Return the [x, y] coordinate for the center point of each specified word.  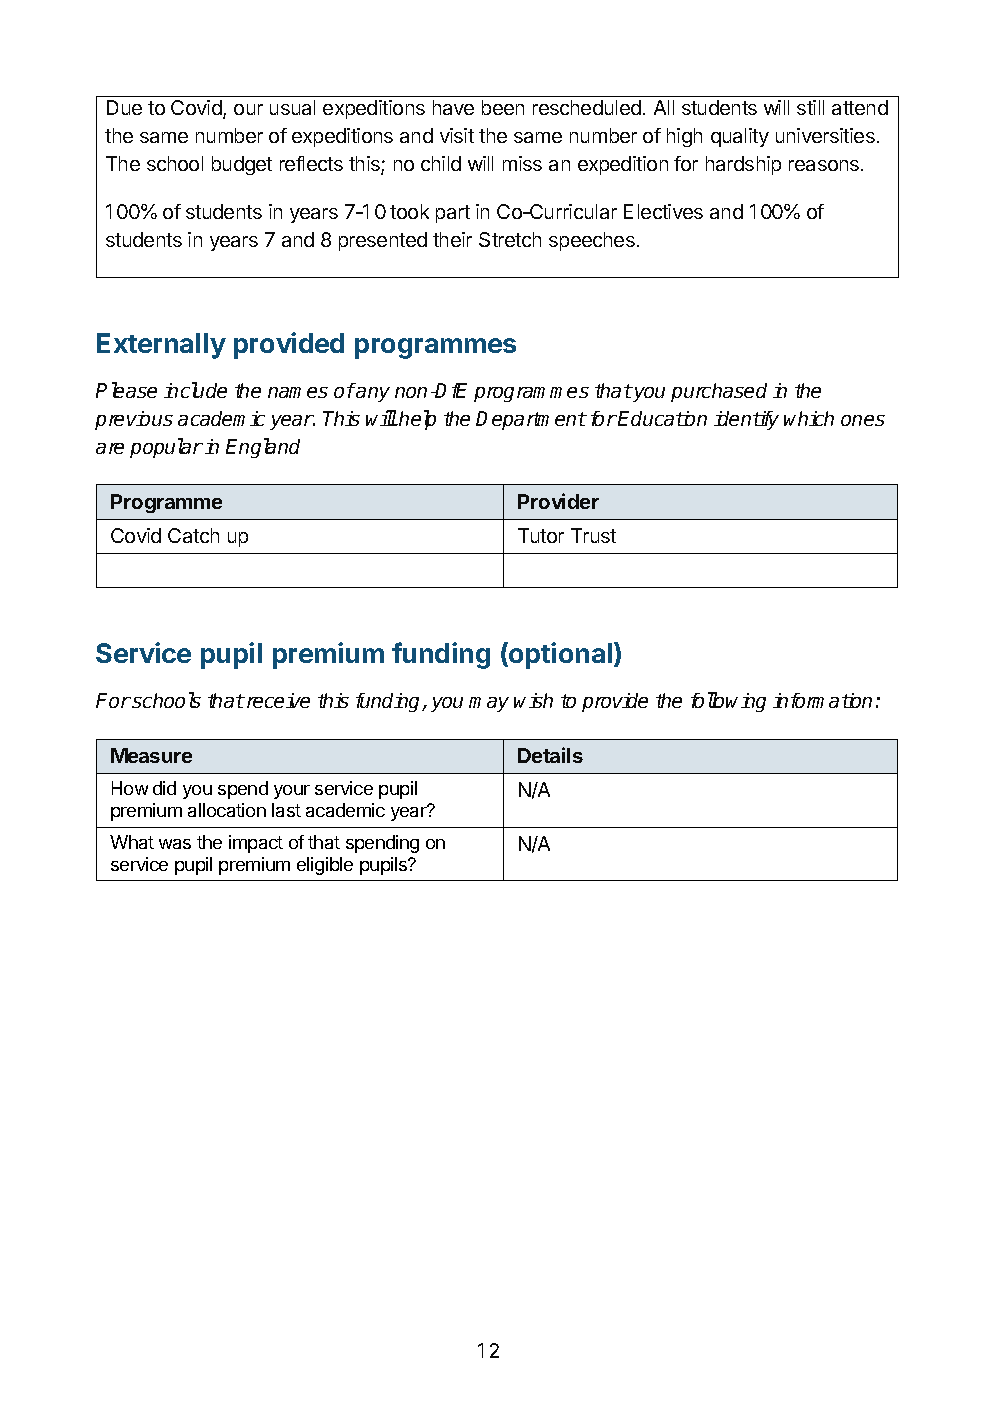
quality [740, 137]
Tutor [541, 535]
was [175, 844]
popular [166, 448]
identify [746, 420]
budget [242, 165]
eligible [325, 866]
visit [457, 135]
